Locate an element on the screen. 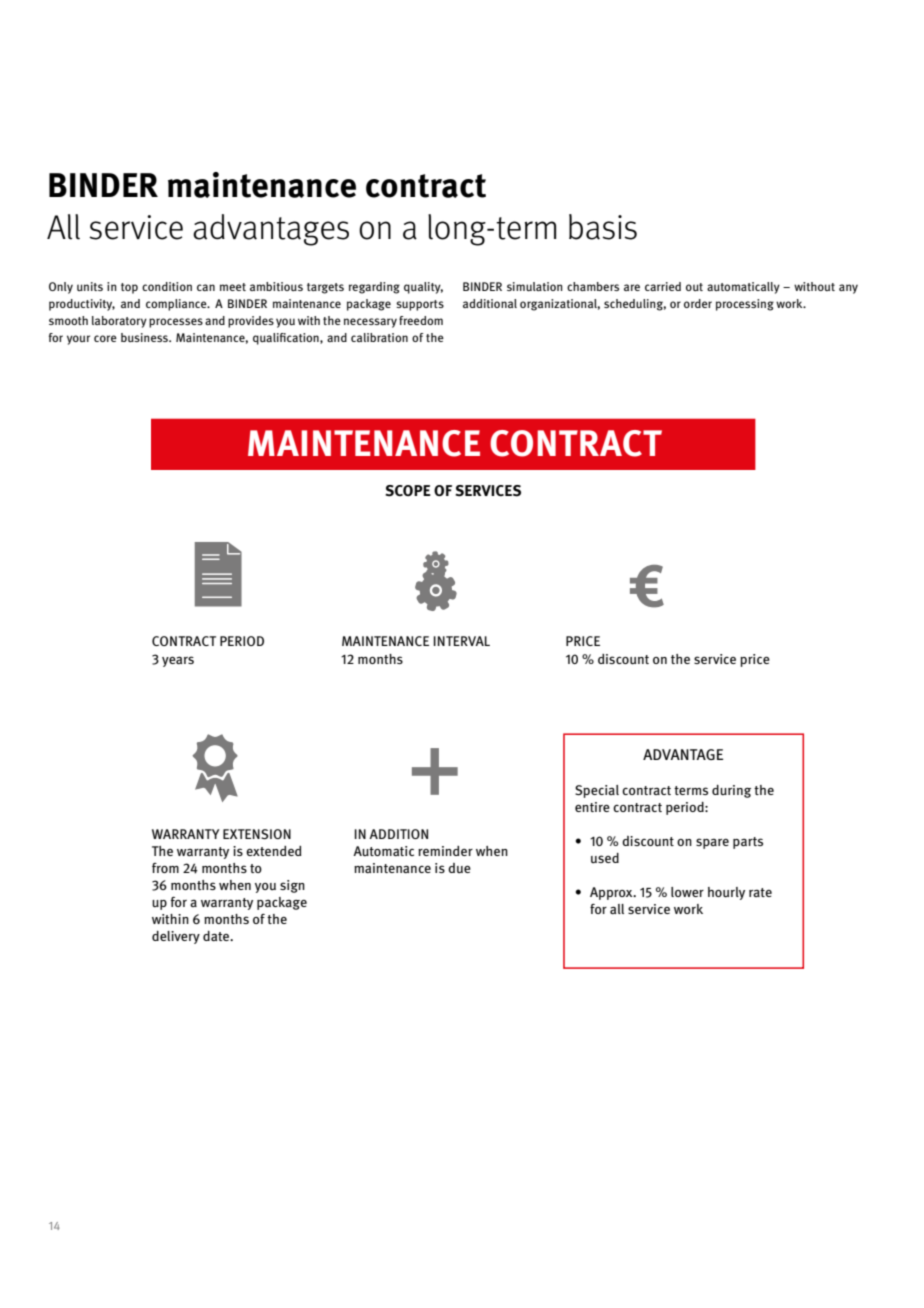 The image size is (924, 1308). delivery is located at coordinates (176, 937).
